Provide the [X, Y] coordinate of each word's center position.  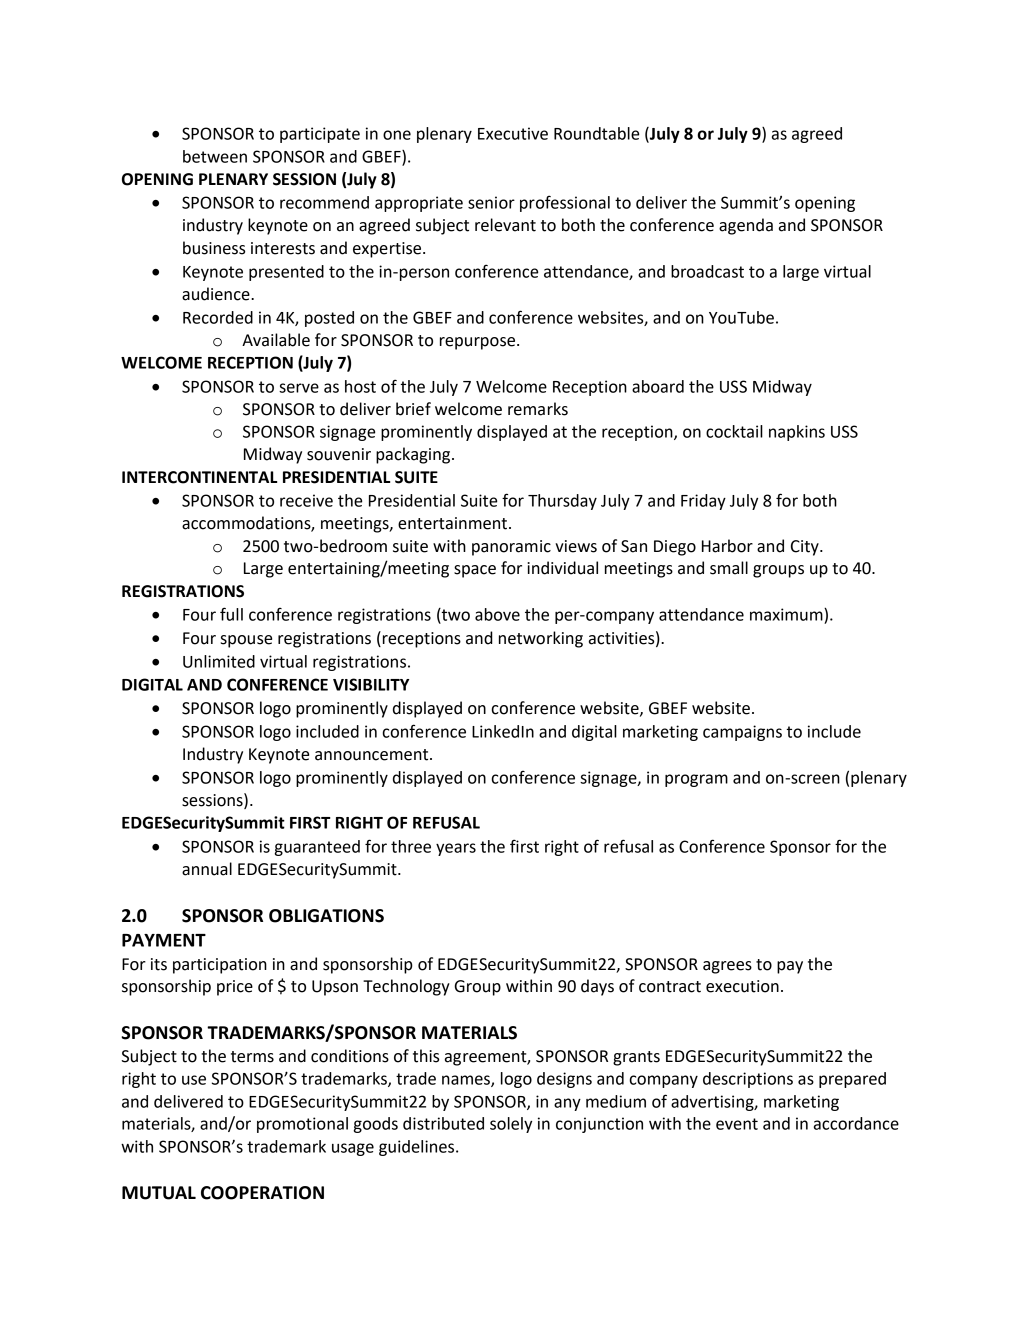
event [737, 1124]
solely [511, 1125]
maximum [787, 614]
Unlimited [219, 661]
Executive [513, 133]
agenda [746, 226]
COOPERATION [262, 1193]
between [215, 156]
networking [541, 639]
